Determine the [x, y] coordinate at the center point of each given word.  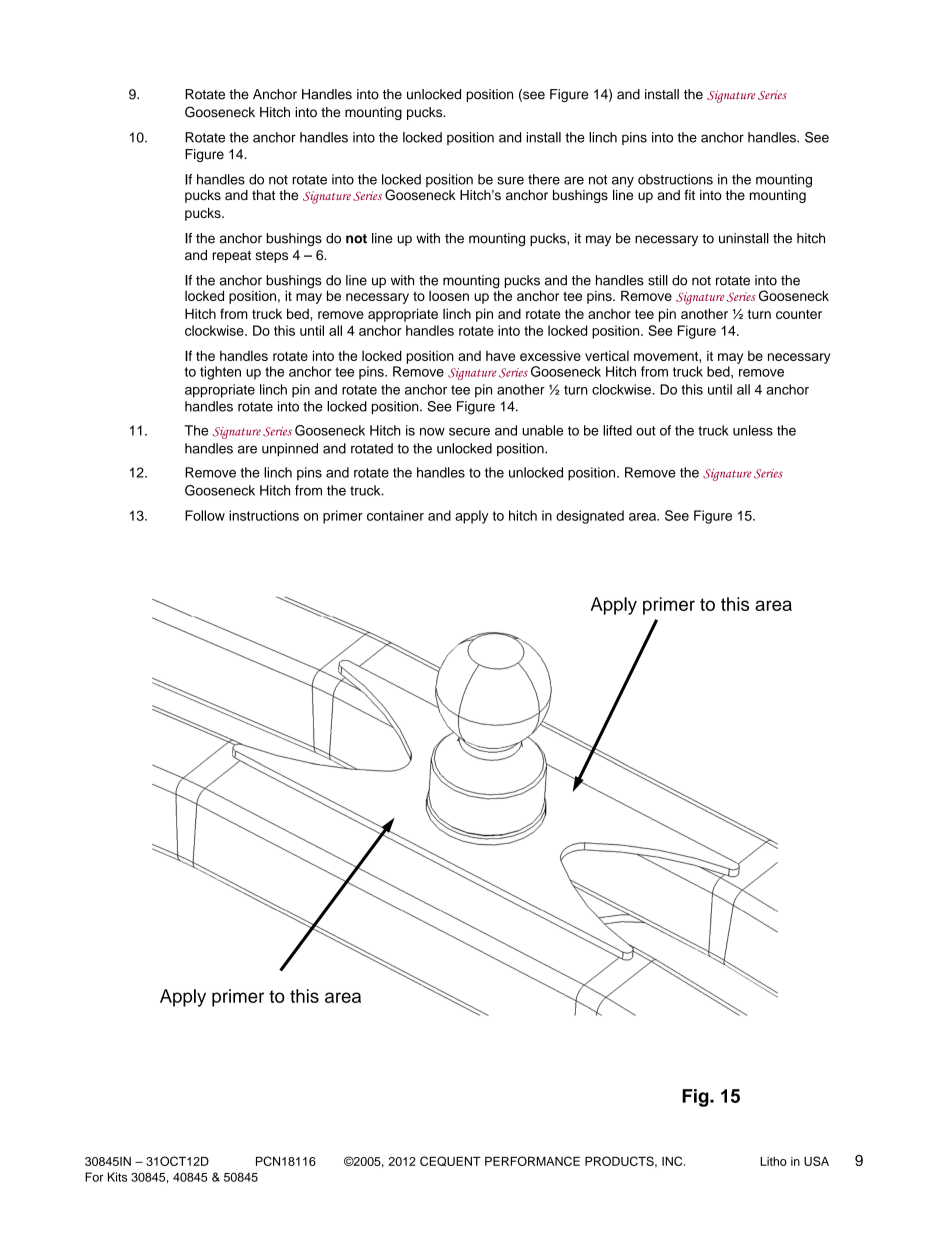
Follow [205, 515]
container [395, 515]
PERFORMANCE [532, 1161]
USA [816, 1161]
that [263, 195]
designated [590, 517]
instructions [264, 515]
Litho [773, 1161]
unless [753, 430]
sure [510, 180]
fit [689, 195]
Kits [117, 1177]
